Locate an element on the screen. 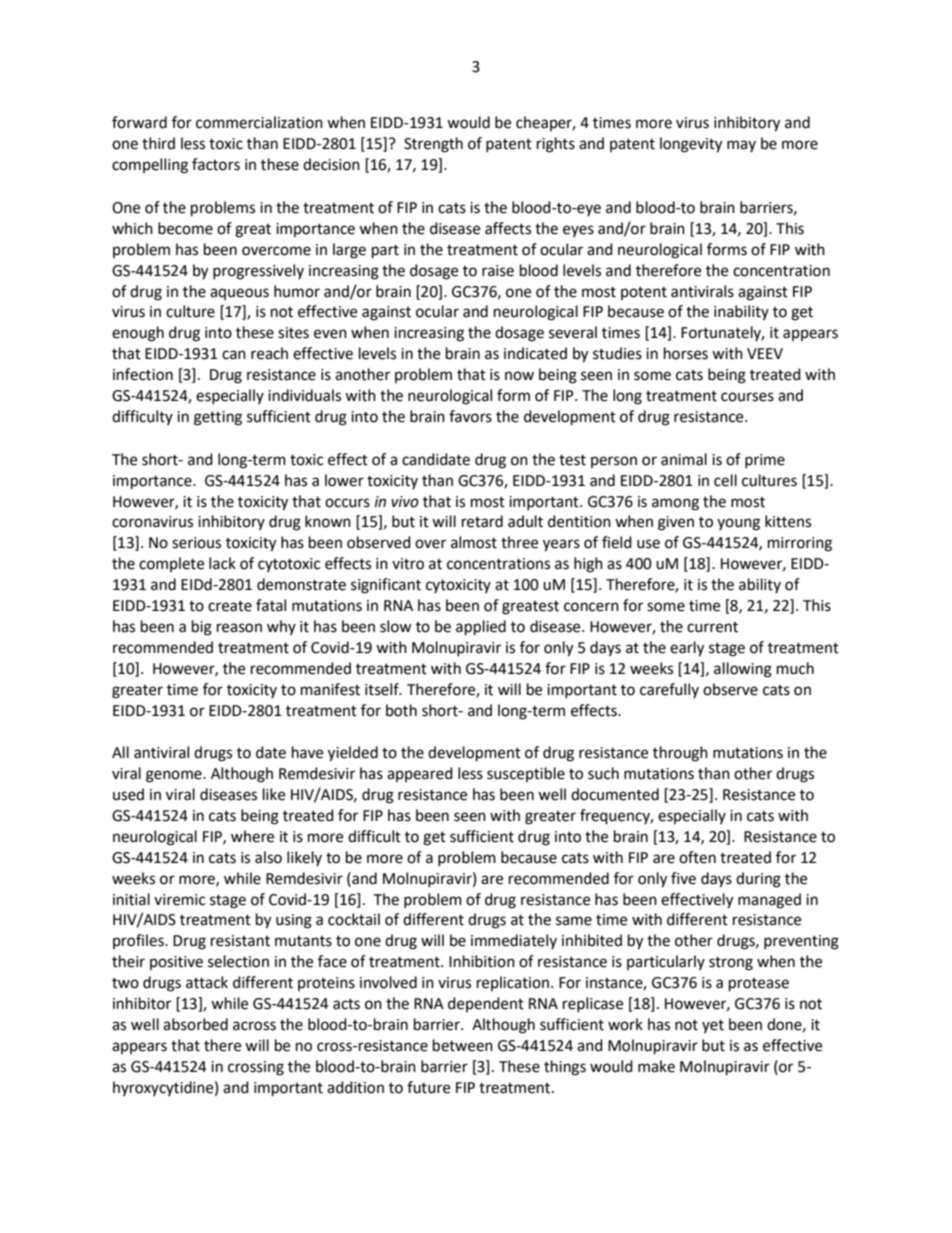  applied is located at coordinates (481, 628).
